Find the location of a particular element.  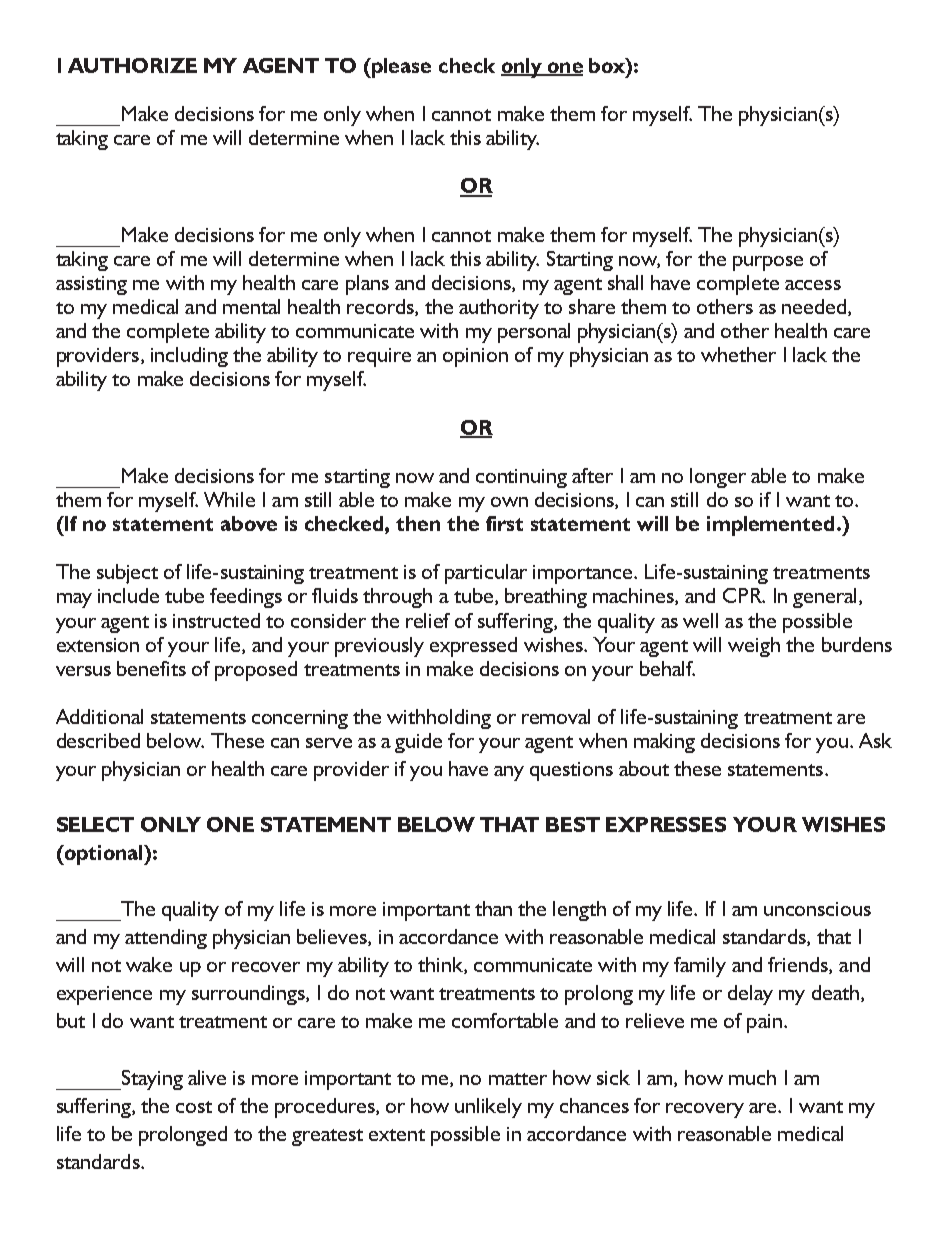

any is located at coordinates (509, 773).
